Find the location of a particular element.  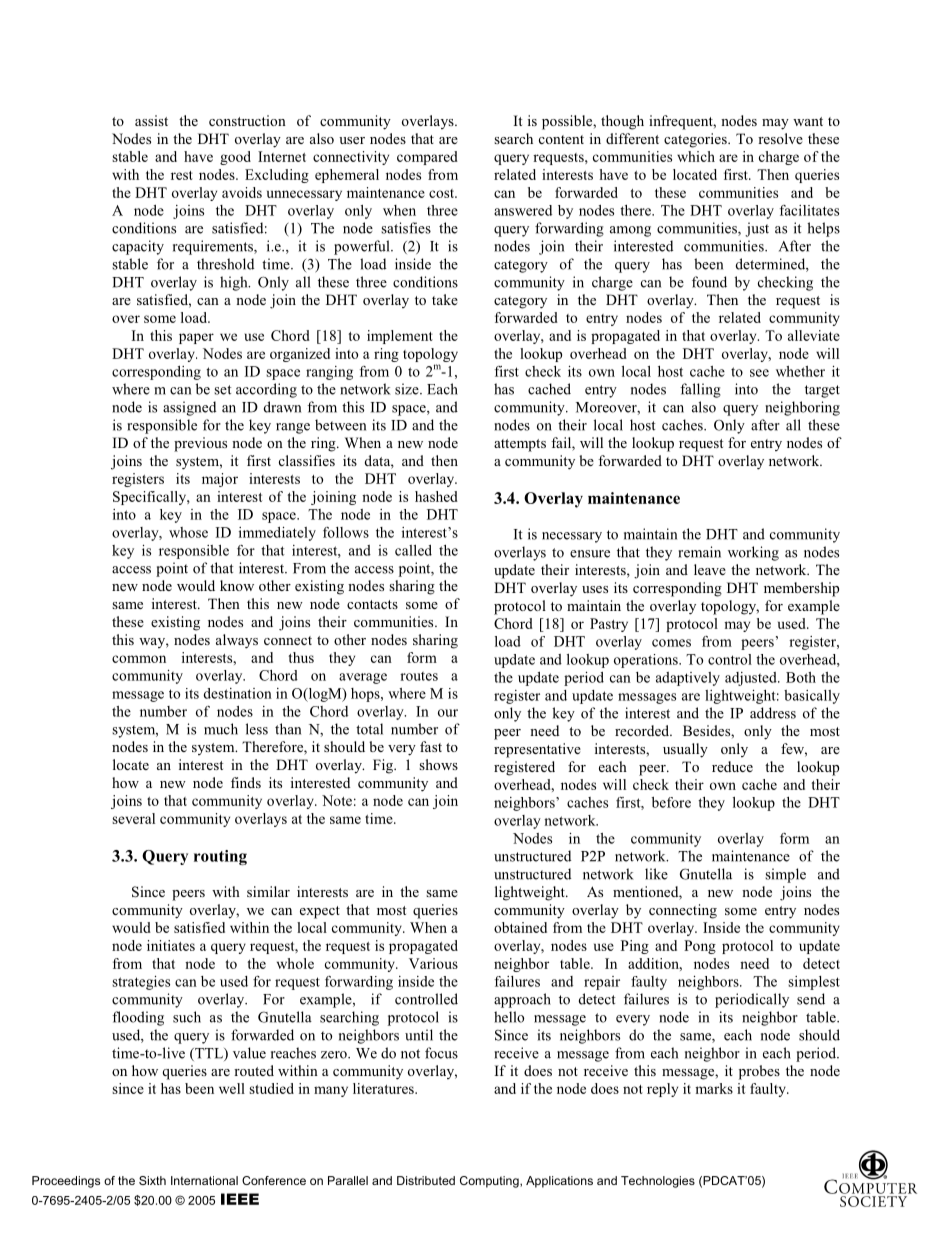

working is located at coordinates (753, 553).
